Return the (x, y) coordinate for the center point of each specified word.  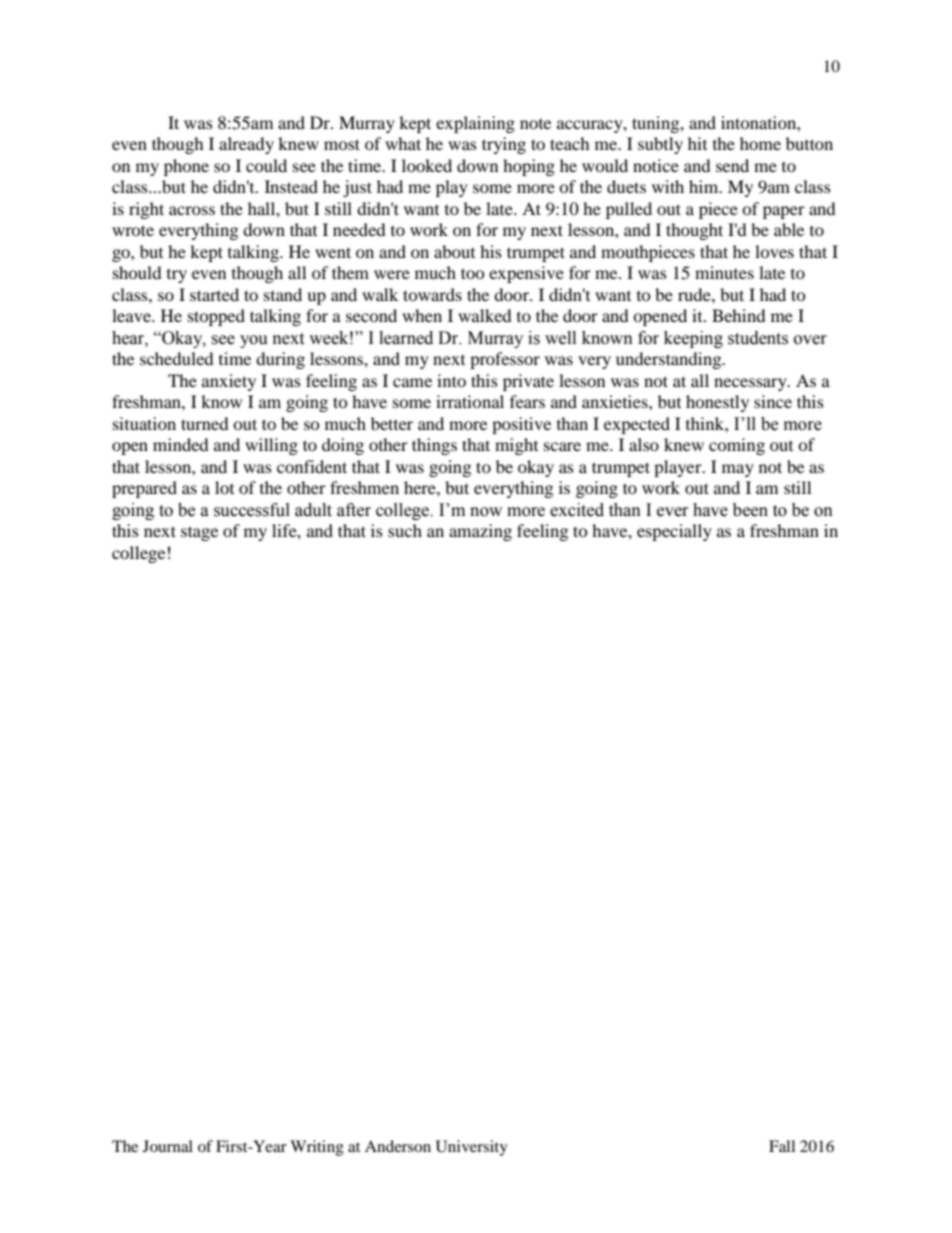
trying (504, 145)
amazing (480, 532)
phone (186, 167)
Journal (168, 1146)
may (738, 470)
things (434, 446)
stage (199, 533)
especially (674, 532)
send (732, 165)
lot (224, 487)
